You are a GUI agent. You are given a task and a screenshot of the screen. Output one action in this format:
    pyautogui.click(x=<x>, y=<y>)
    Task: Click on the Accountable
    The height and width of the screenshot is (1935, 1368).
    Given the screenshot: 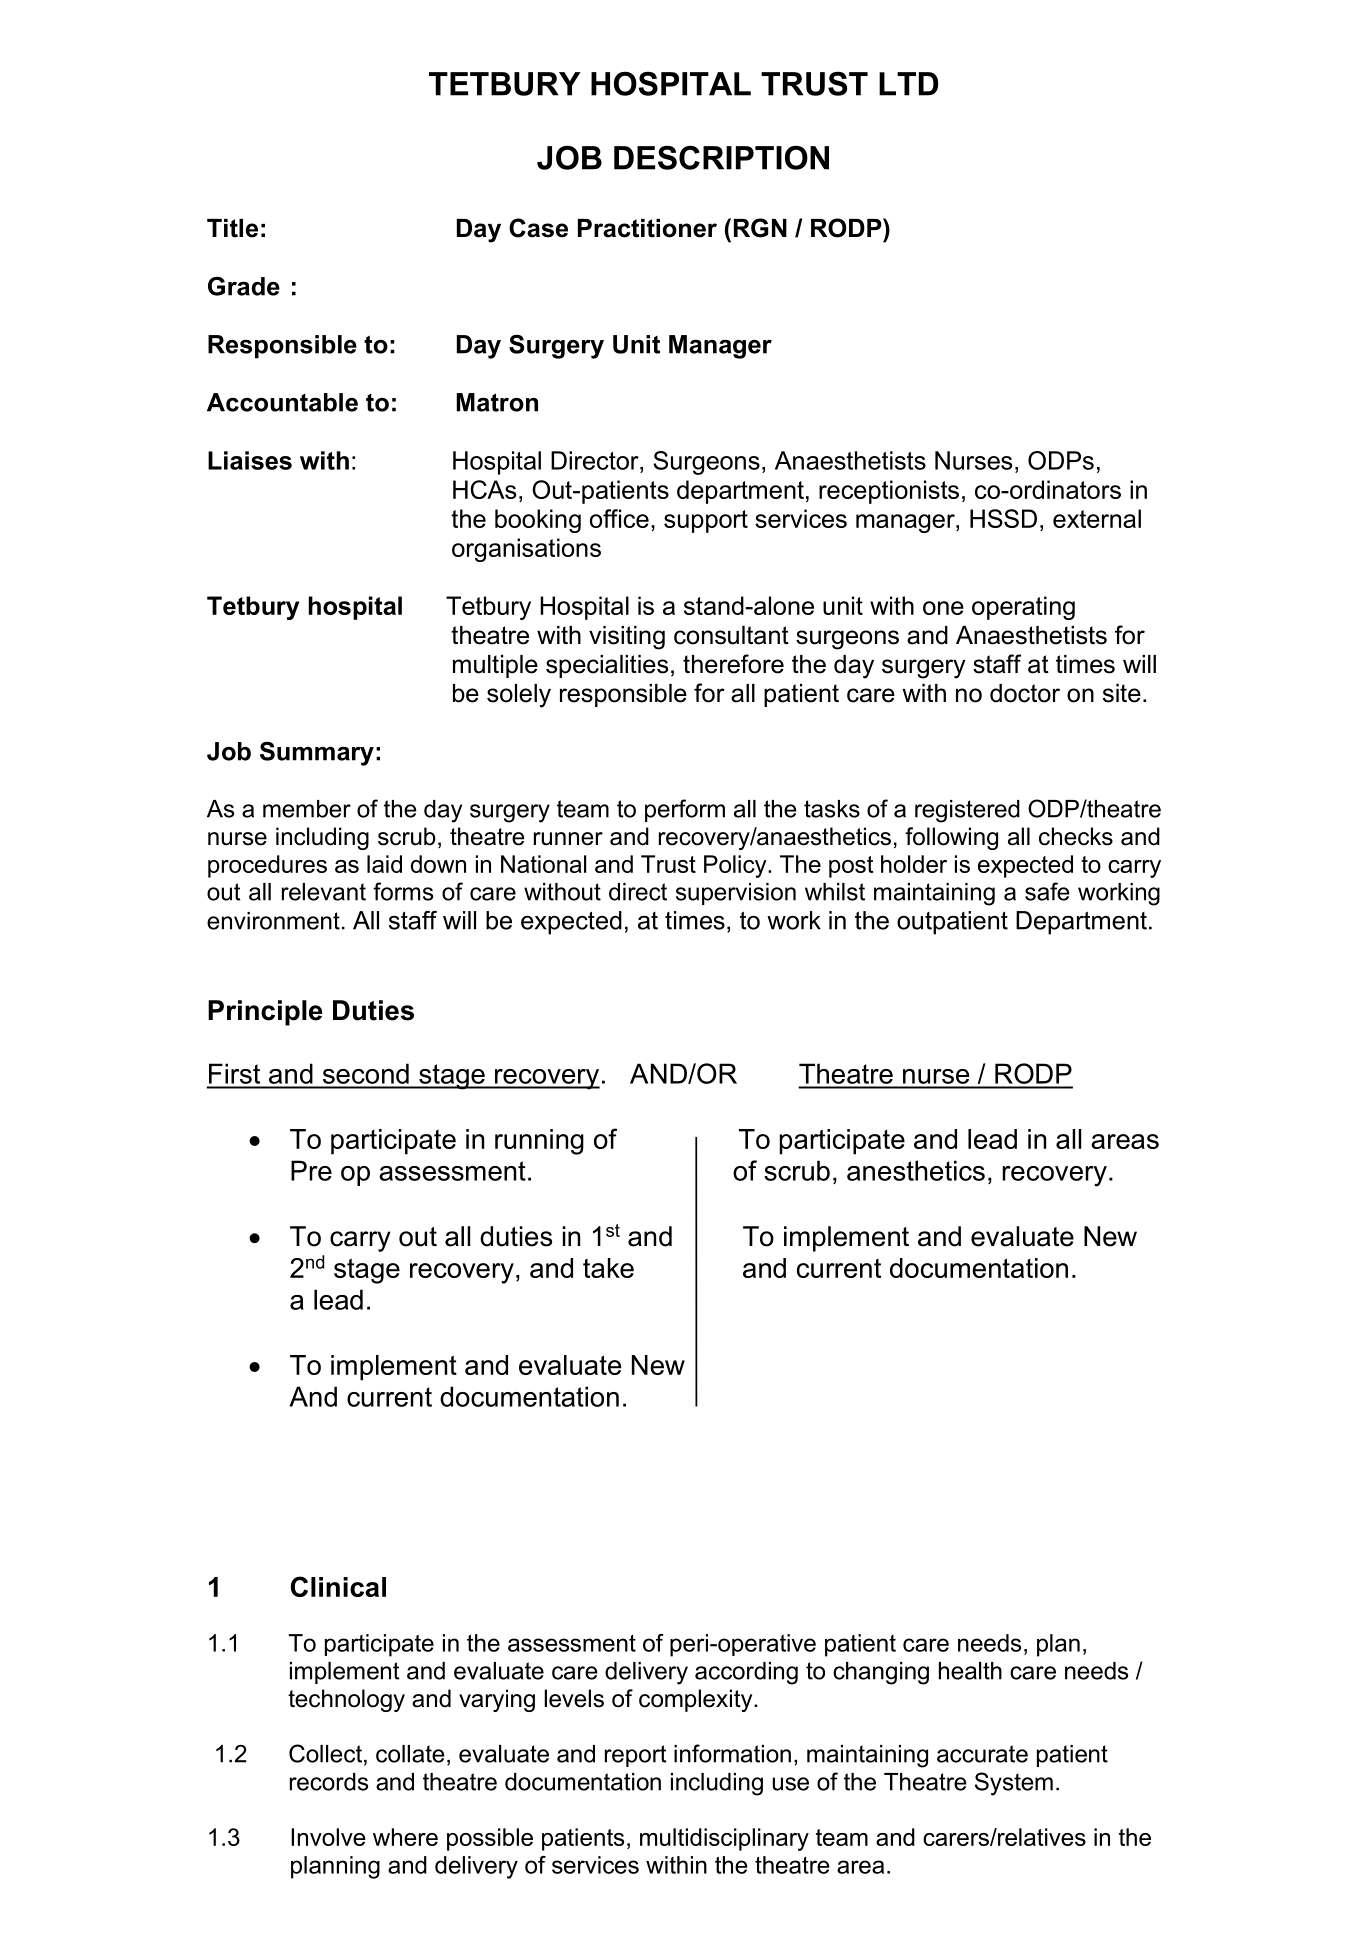 What is the action you would take?
    pyautogui.click(x=282, y=402)
